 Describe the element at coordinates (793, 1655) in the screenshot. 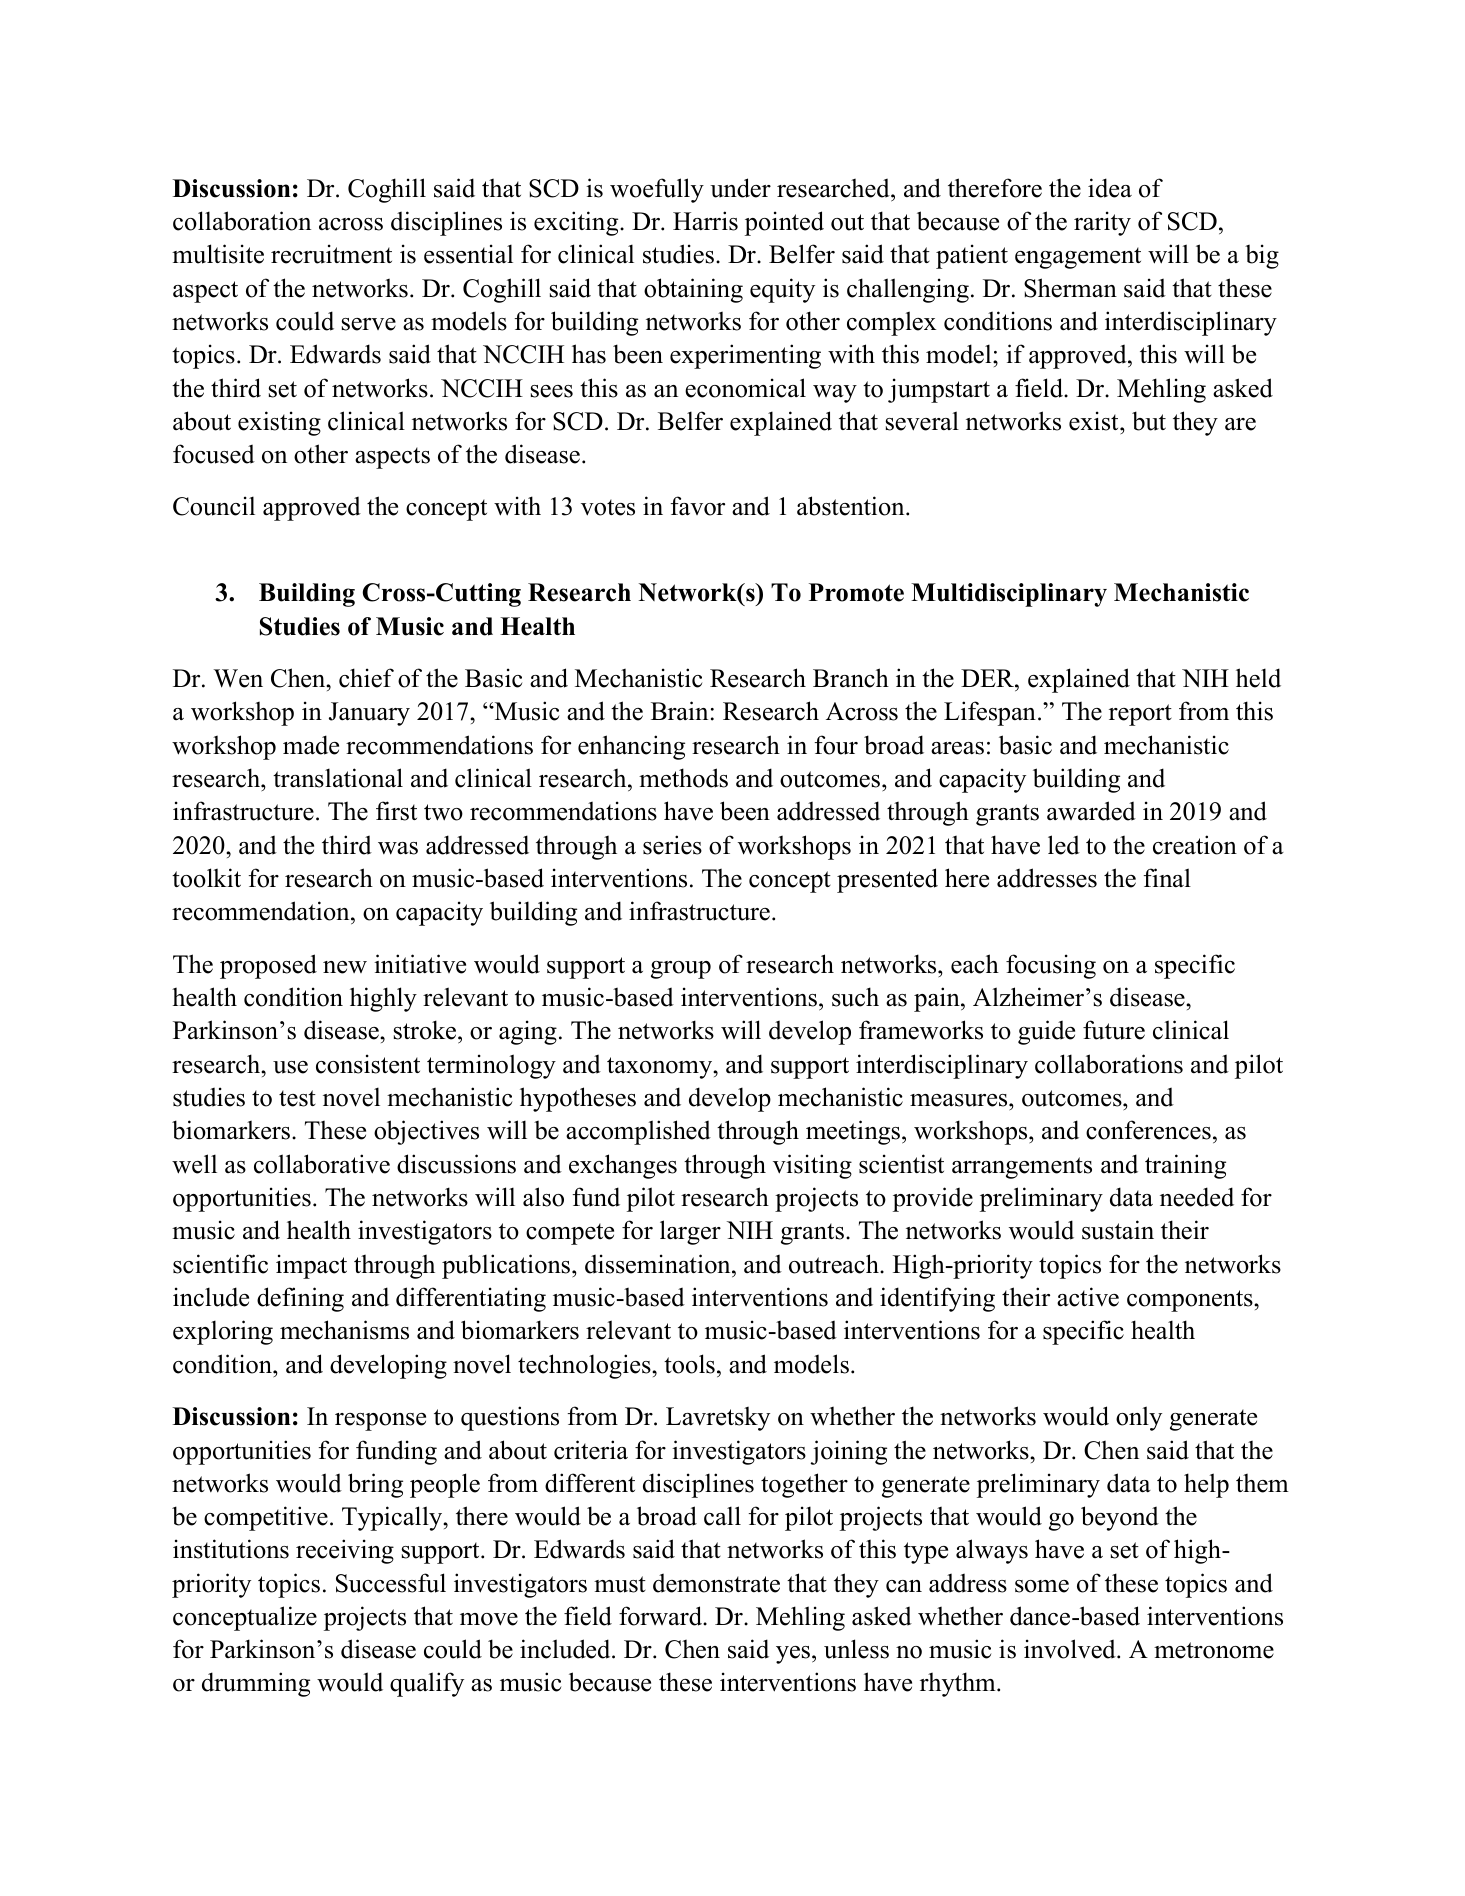

I see `yes` at that location.
